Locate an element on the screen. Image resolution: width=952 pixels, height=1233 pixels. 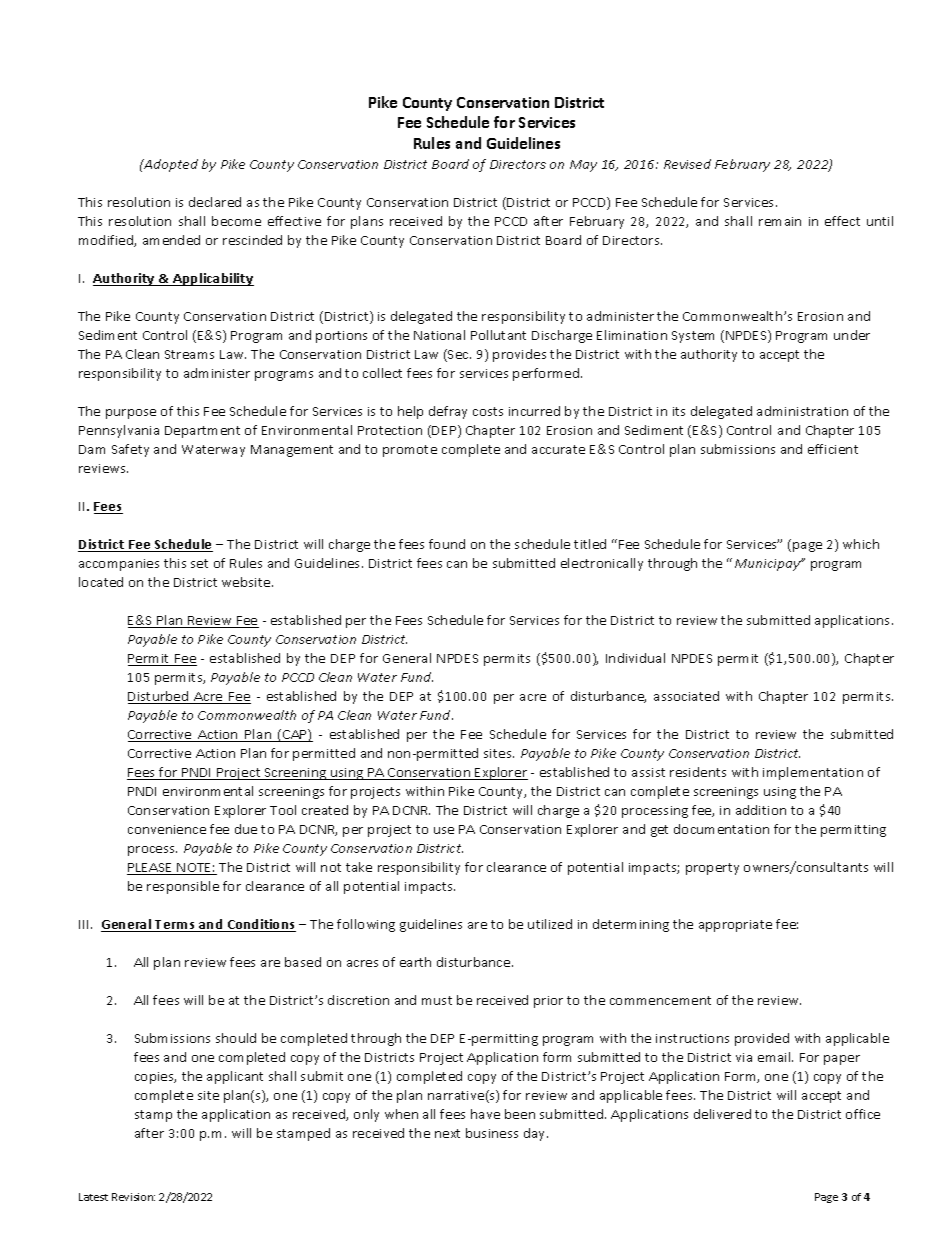
business is located at coordinates (492, 1133).
